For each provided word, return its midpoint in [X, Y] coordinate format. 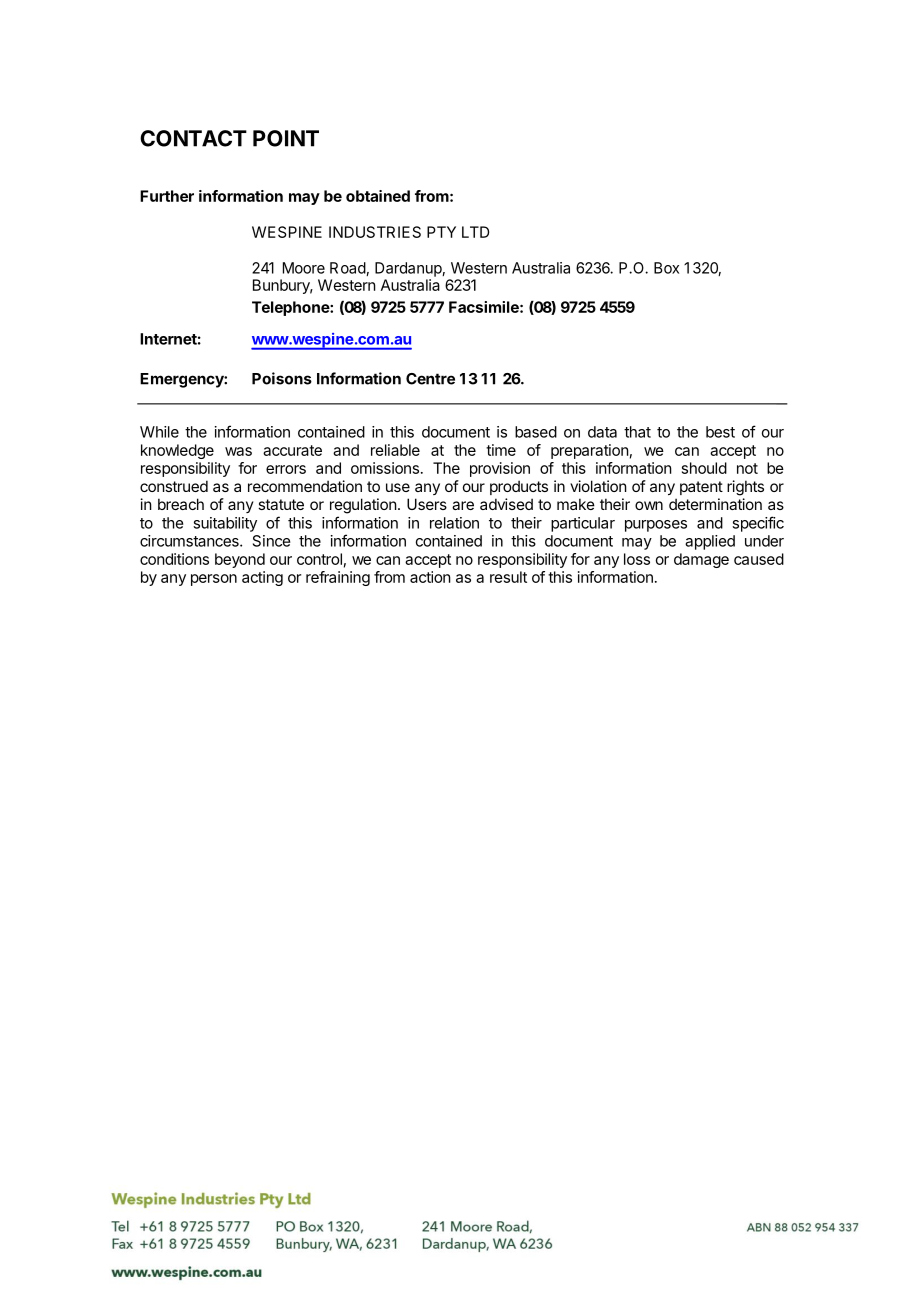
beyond [240, 560]
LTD [475, 232]
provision [500, 469]
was [238, 451]
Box [666, 268]
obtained [378, 196]
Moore [304, 268]
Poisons [282, 378]
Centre [430, 379]
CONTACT [193, 138]
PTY [441, 232]
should [704, 468]
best [720, 432]
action [430, 577]
